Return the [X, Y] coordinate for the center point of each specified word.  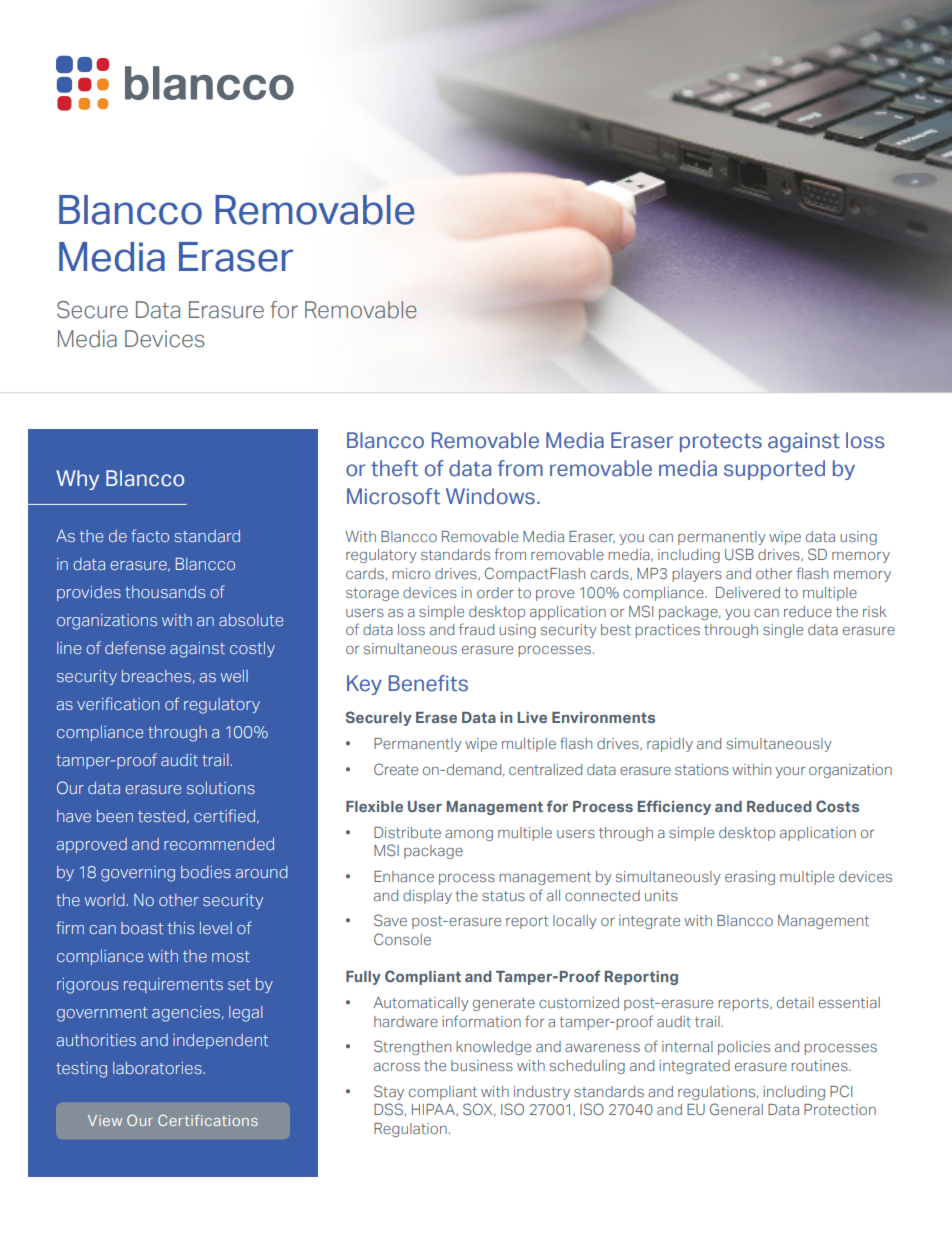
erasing [750, 878]
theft [394, 468]
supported [774, 470]
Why [77, 480]
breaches [156, 676]
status [503, 896]
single [783, 631]
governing [138, 874]
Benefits [428, 683]
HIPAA [434, 1110]
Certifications [208, 1120]
